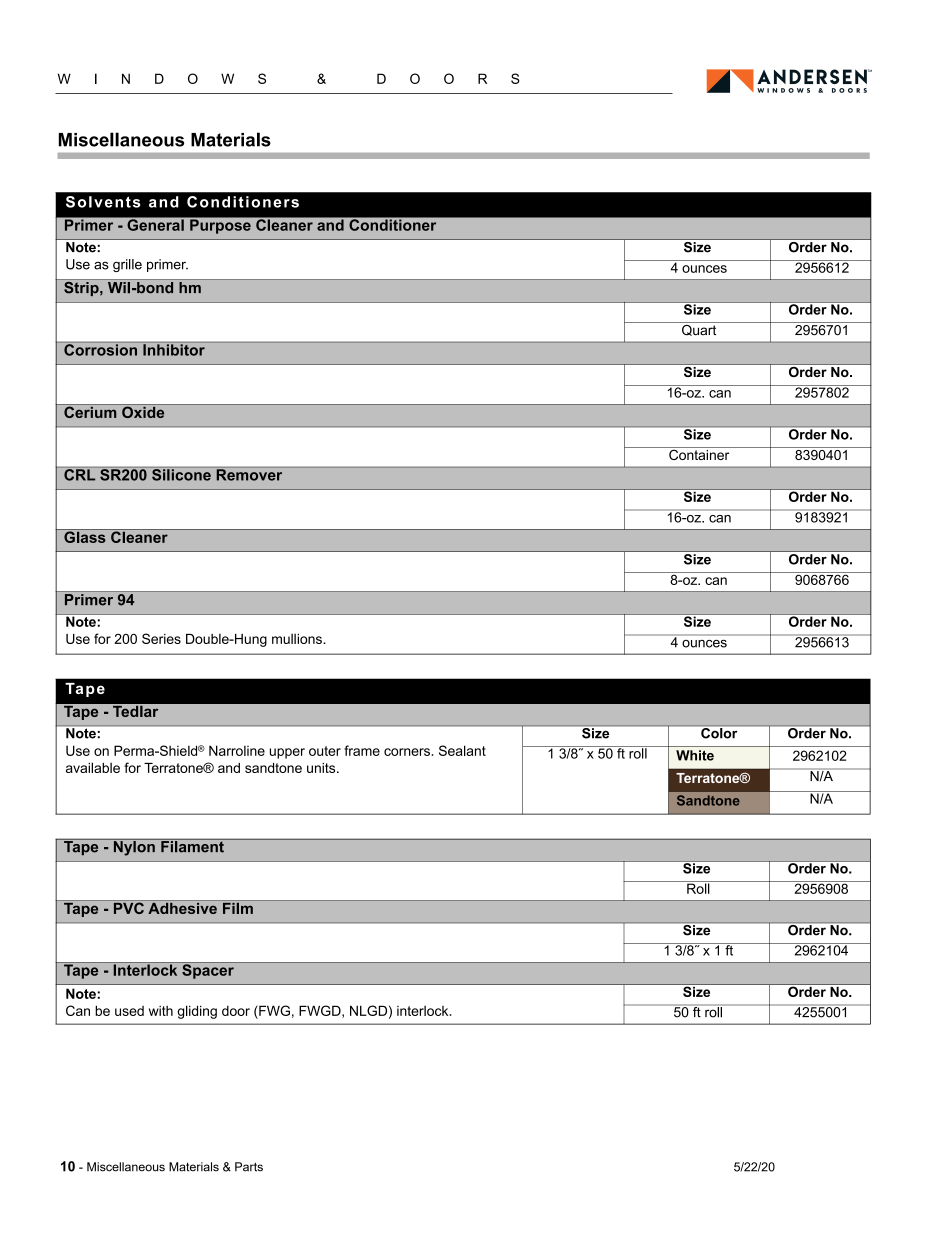  Describe the element at coordinates (161, 638) in the image. I see `Series` at that location.
